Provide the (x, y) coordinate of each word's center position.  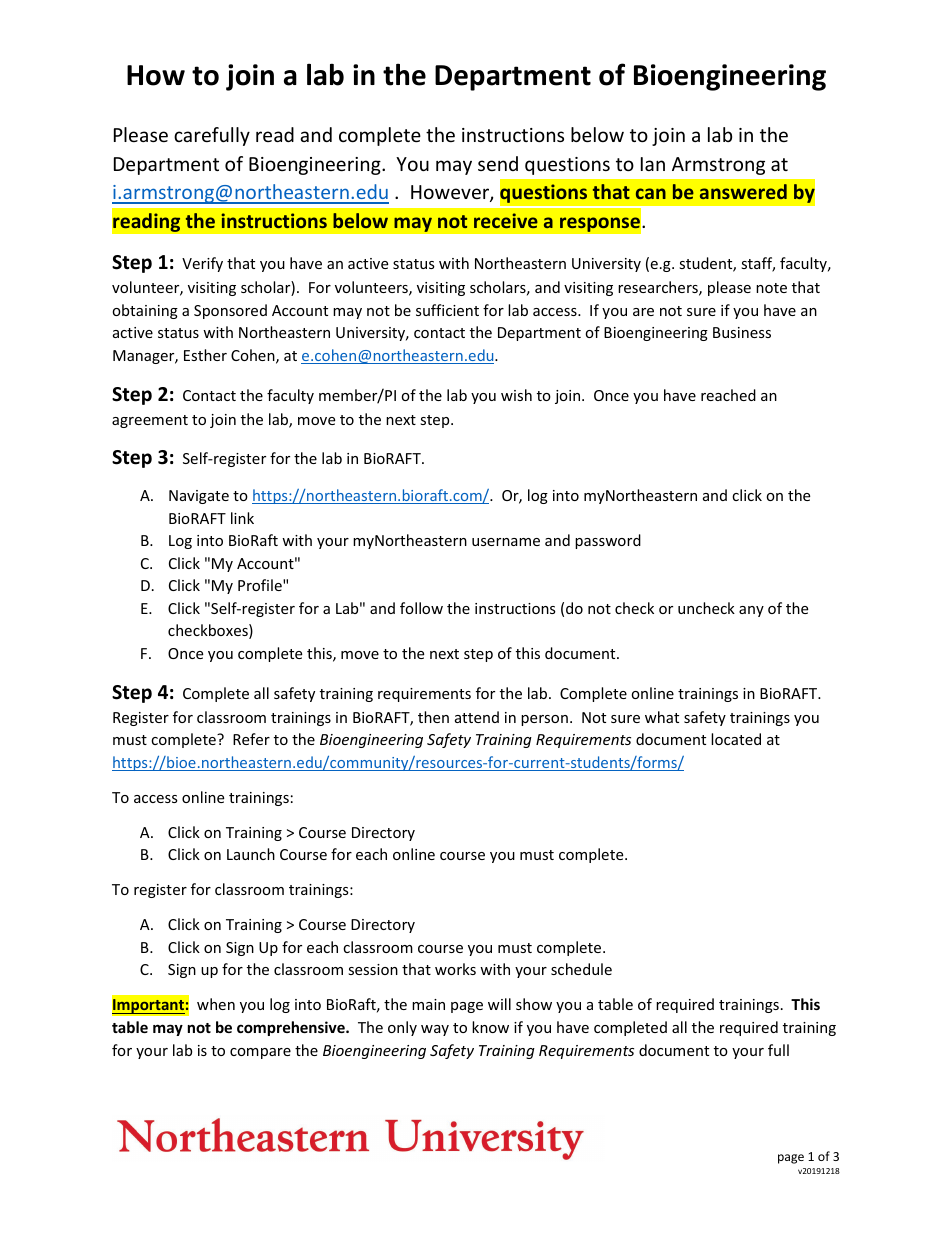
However (451, 193)
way (435, 1030)
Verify (202, 264)
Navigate (199, 497)
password (608, 541)
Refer (251, 739)
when (216, 1004)
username (506, 542)
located (736, 739)
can (651, 193)
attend (477, 717)
